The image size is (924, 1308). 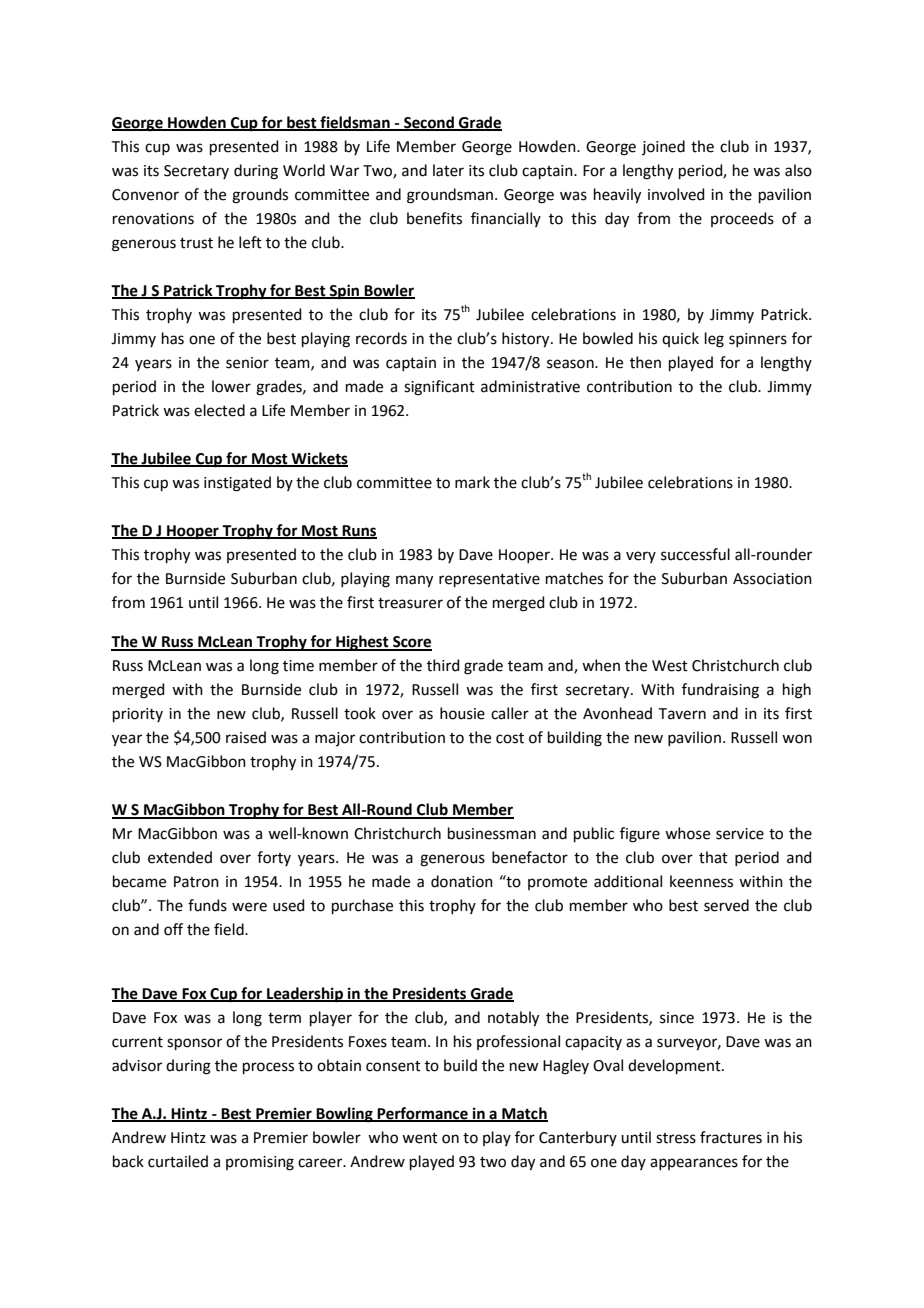 What do you see at coordinates (663, 147) in the page?
I see `joined` at bounding box center [663, 147].
